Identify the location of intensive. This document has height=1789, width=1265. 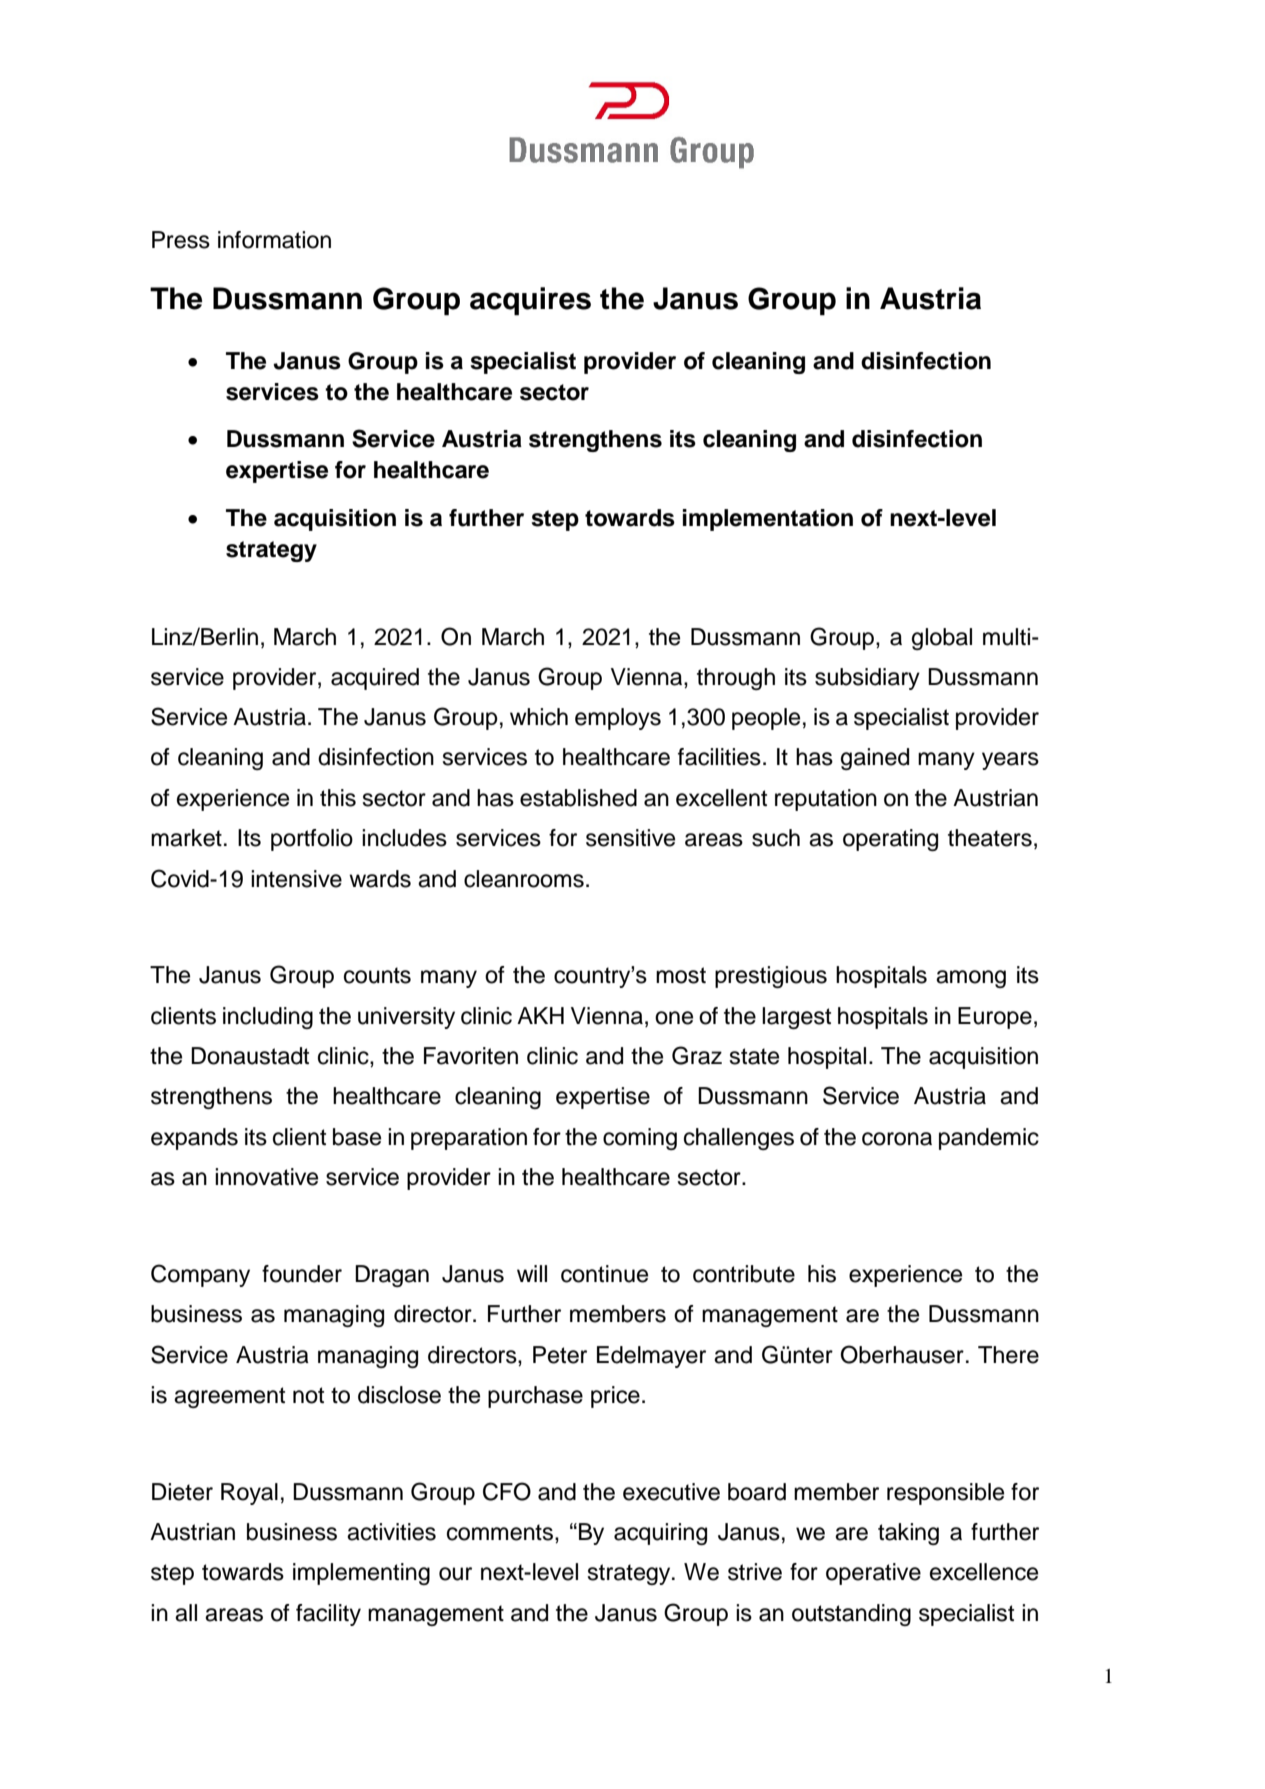
(296, 879).
